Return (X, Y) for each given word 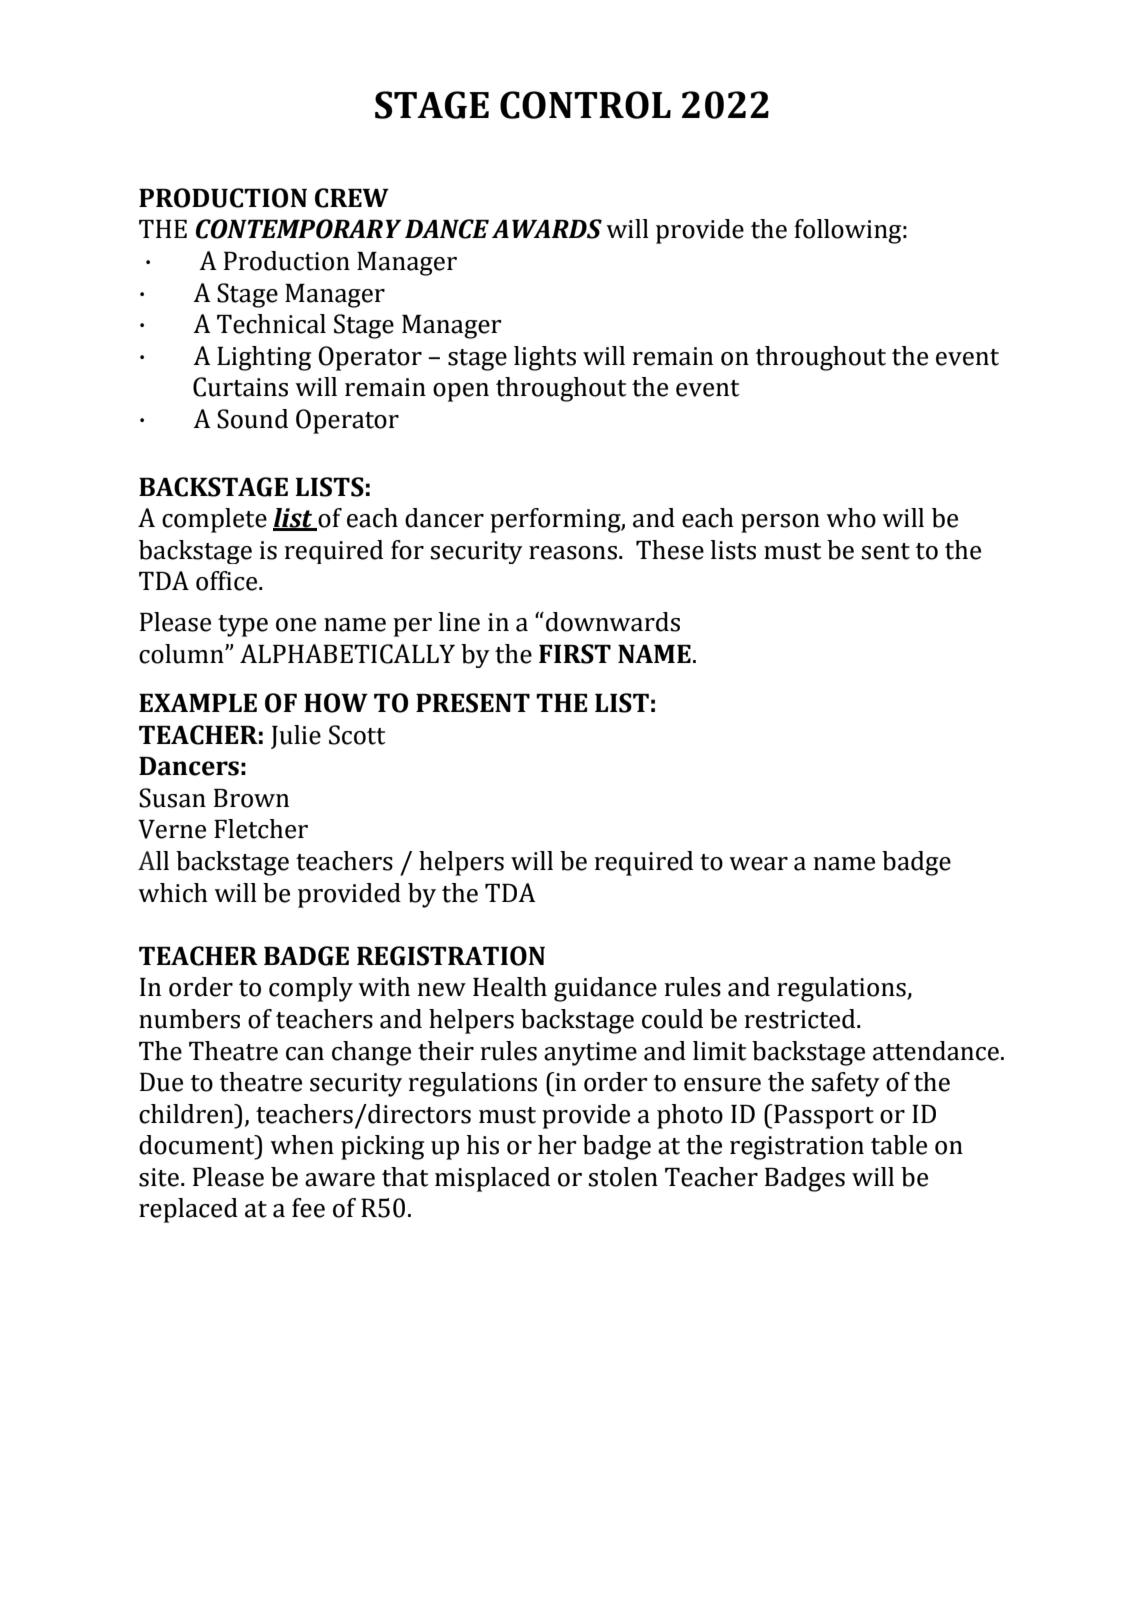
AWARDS (547, 229)
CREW (352, 198)
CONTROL (585, 105)
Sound (252, 419)
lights (545, 358)
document (198, 1145)
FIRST (575, 654)
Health (510, 987)
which (173, 893)
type (243, 626)
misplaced (492, 1179)
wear (758, 864)
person (780, 523)
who (851, 518)
